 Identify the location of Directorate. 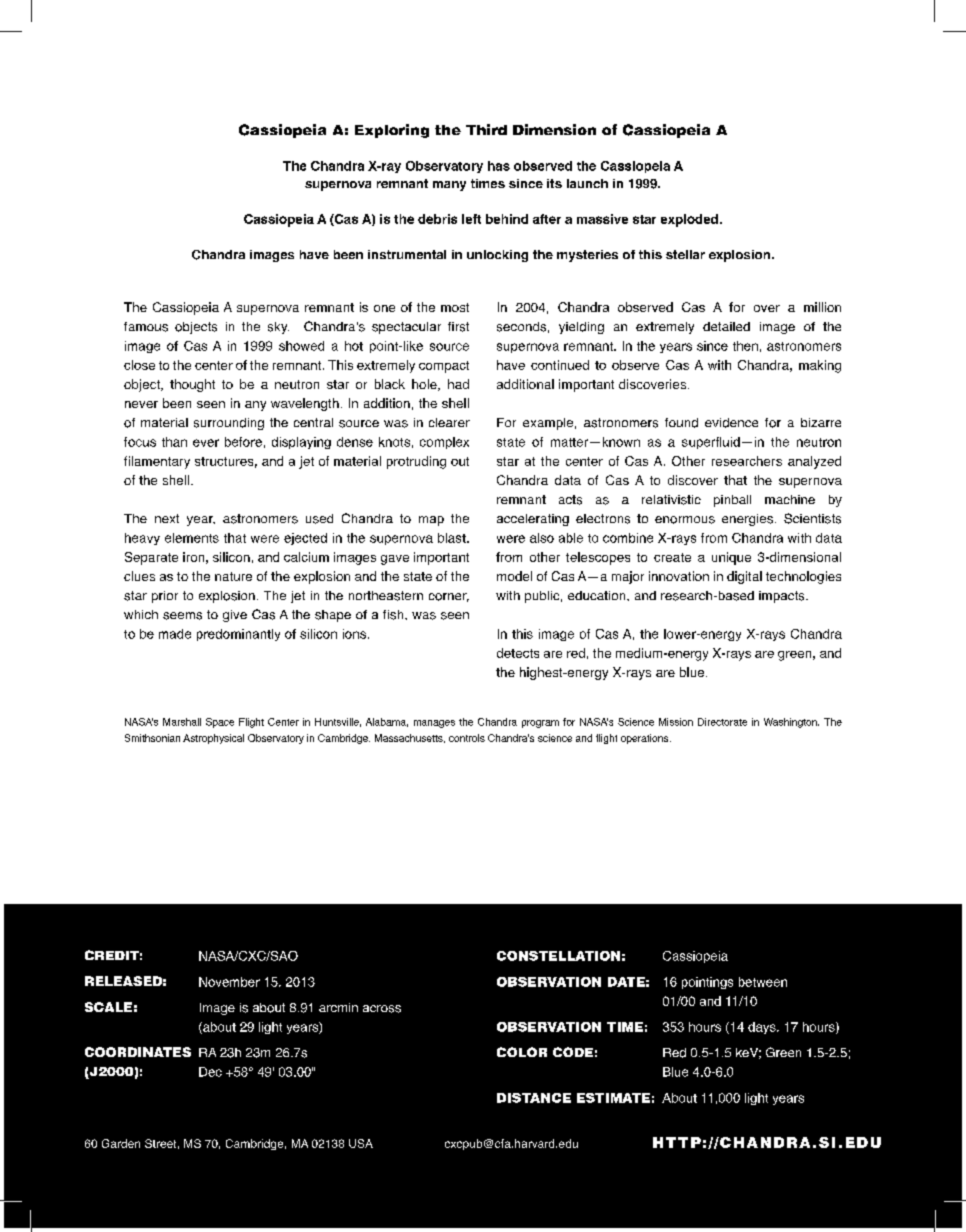
(722, 722).
